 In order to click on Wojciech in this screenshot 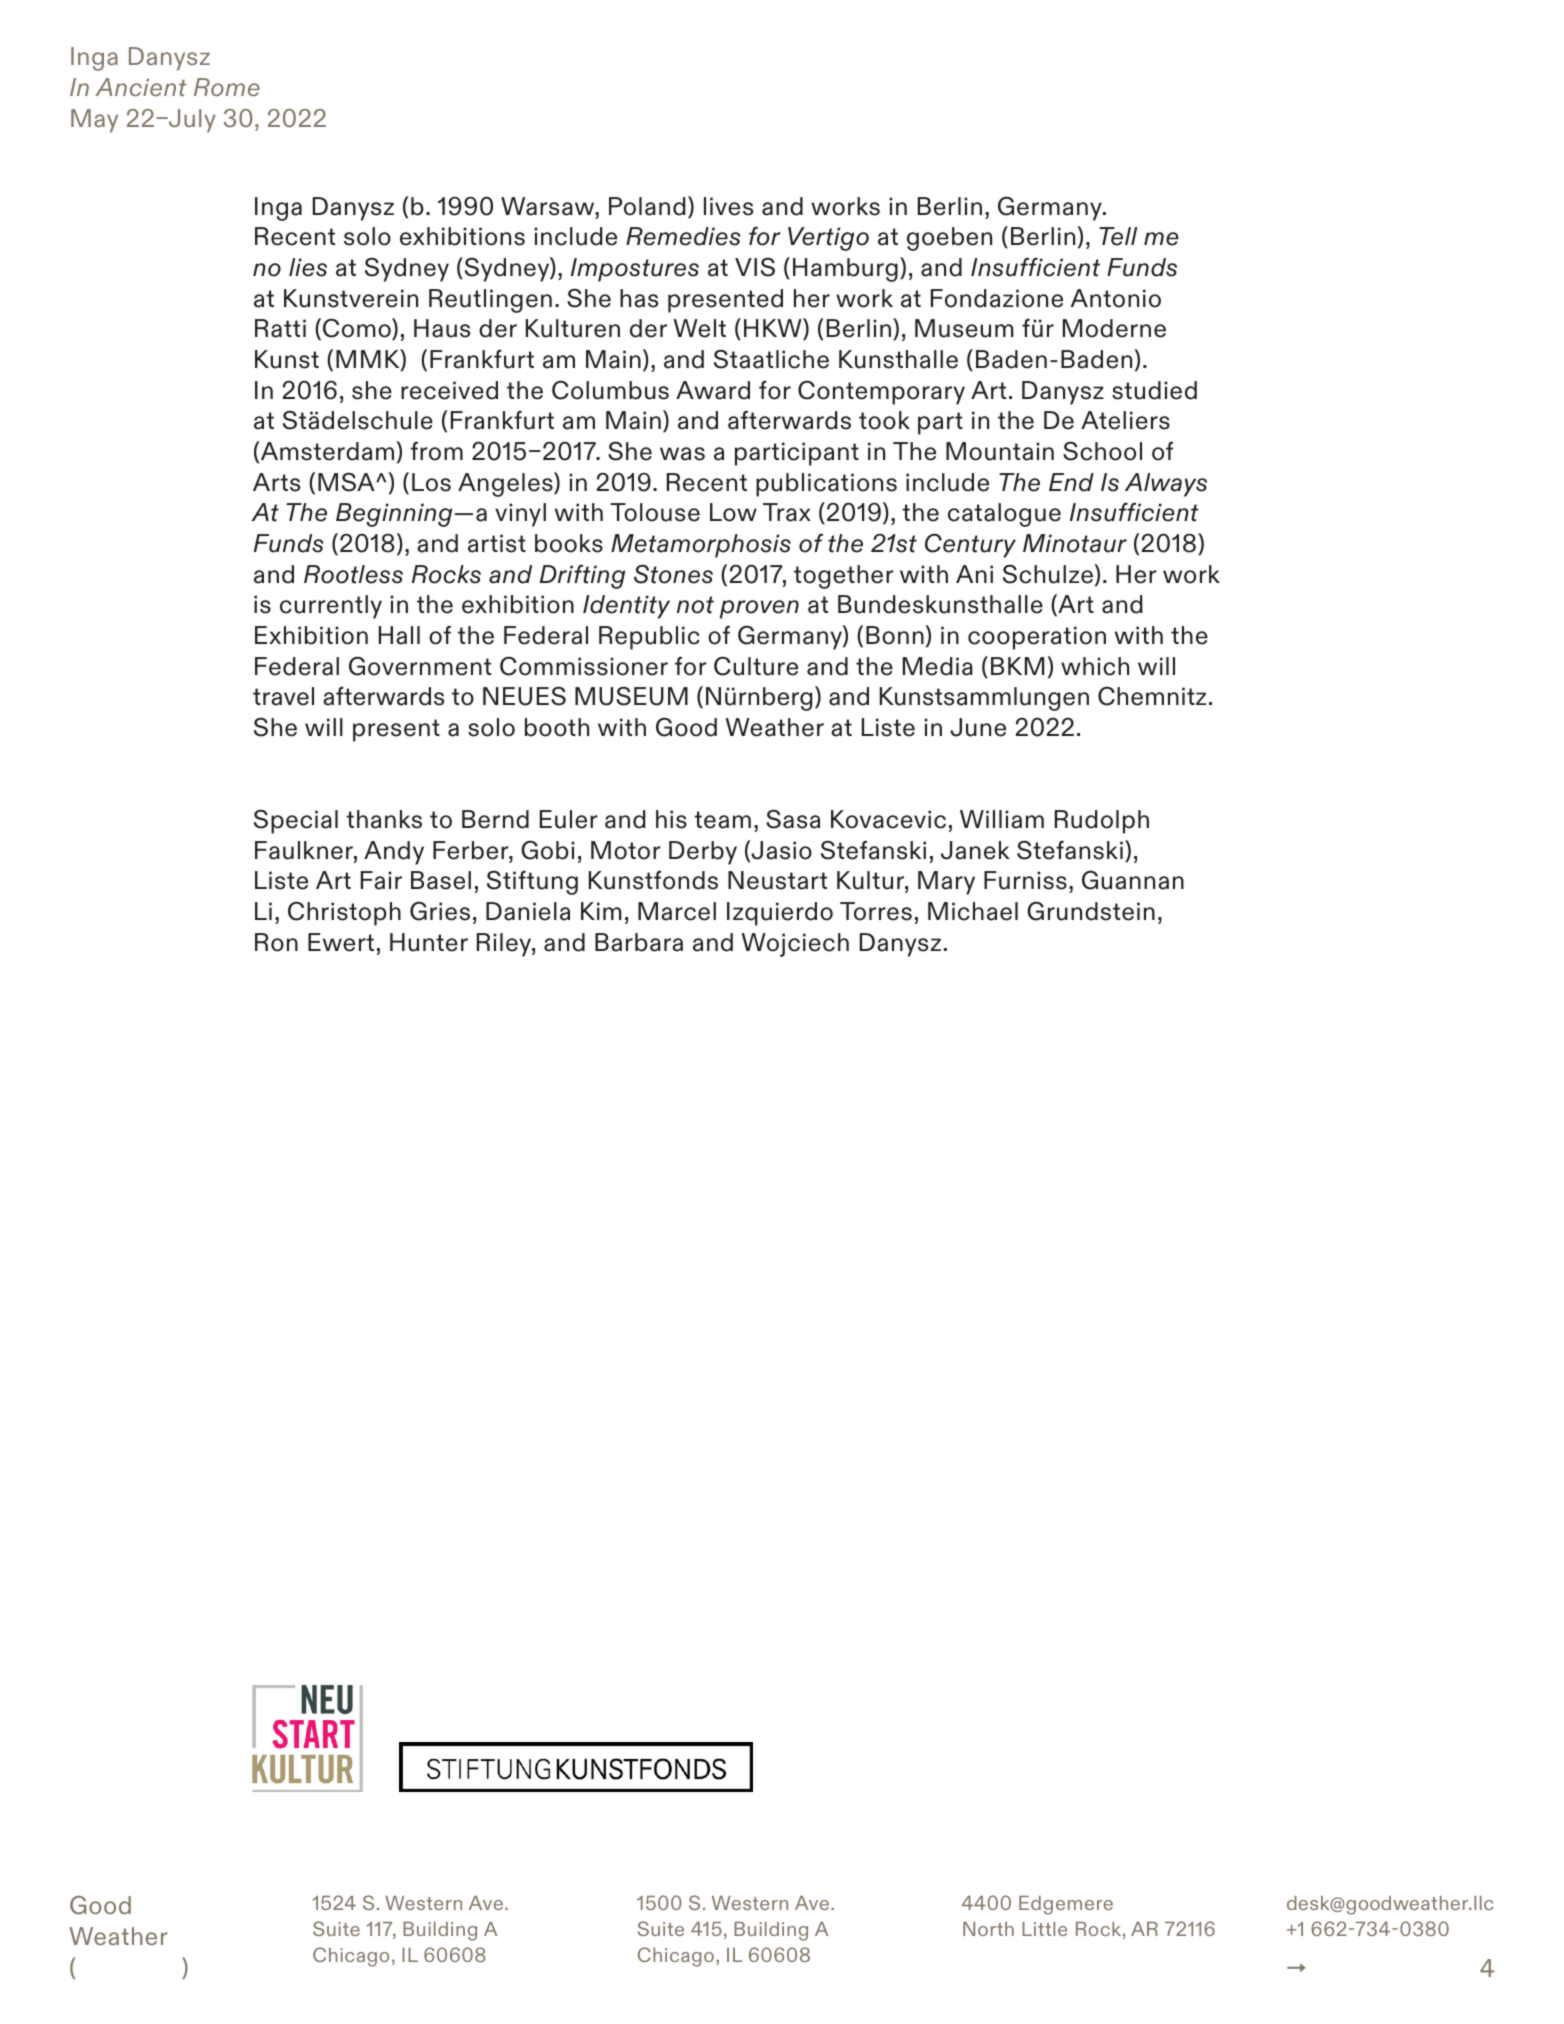, I will do `click(795, 945)`.
